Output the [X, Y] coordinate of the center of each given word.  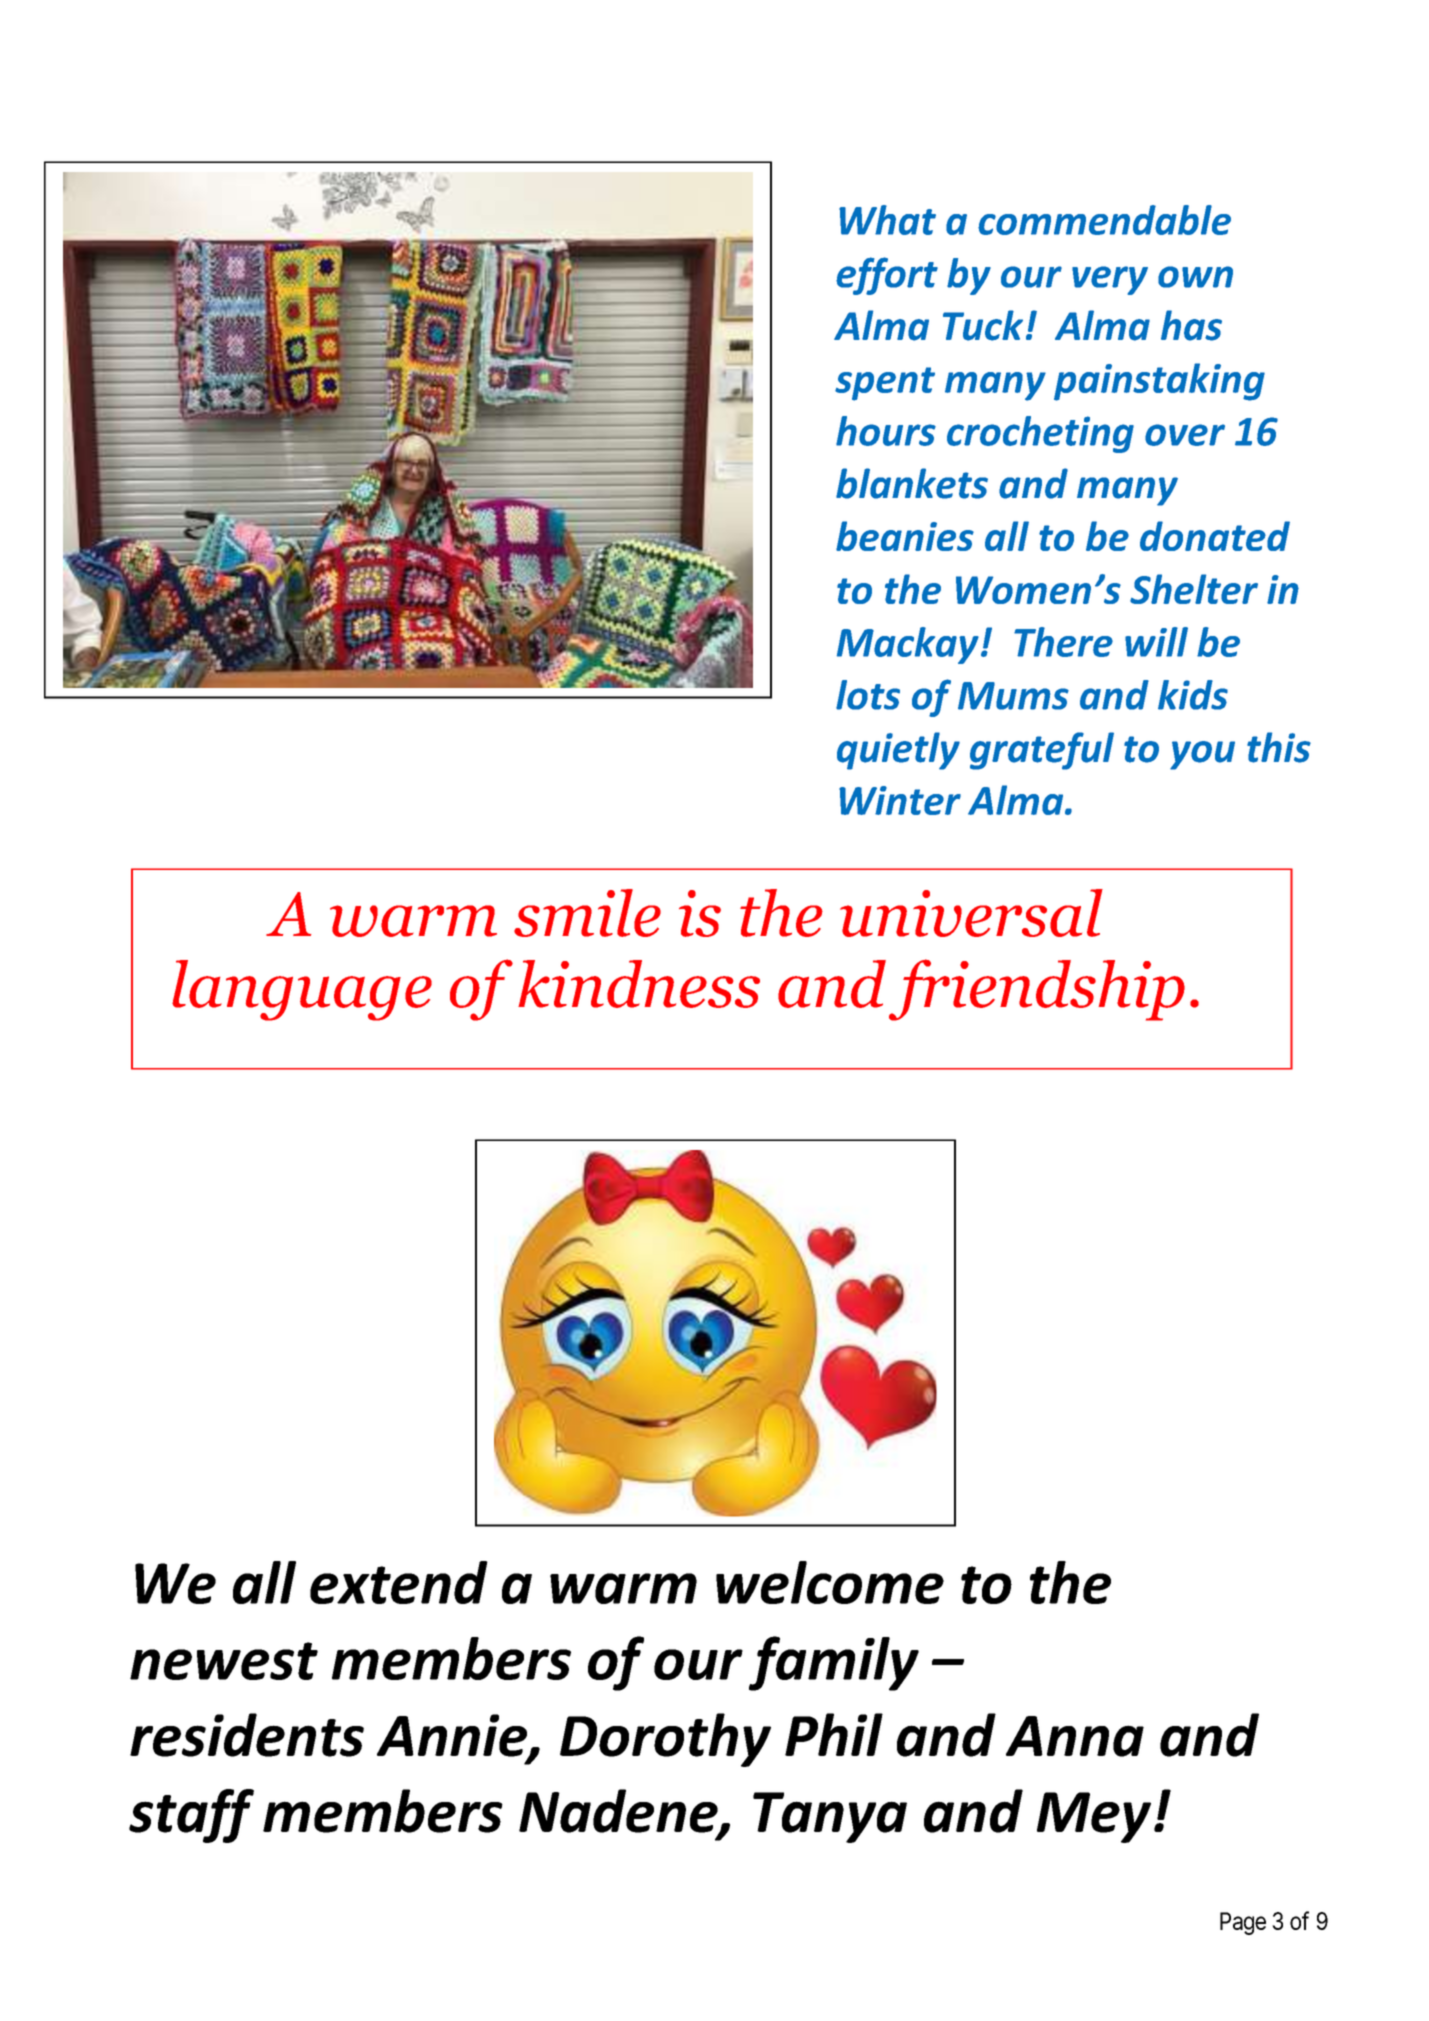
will [1156, 642]
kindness [639, 984]
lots [868, 695]
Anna [1075, 1736]
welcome [830, 1582]
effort [887, 276]
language [302, 990]
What [887, 220]
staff [191, 1816]
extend [399, 1582]
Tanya [830, 1817]
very [1110, 280]
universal [971, 913]
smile [587, 913]
